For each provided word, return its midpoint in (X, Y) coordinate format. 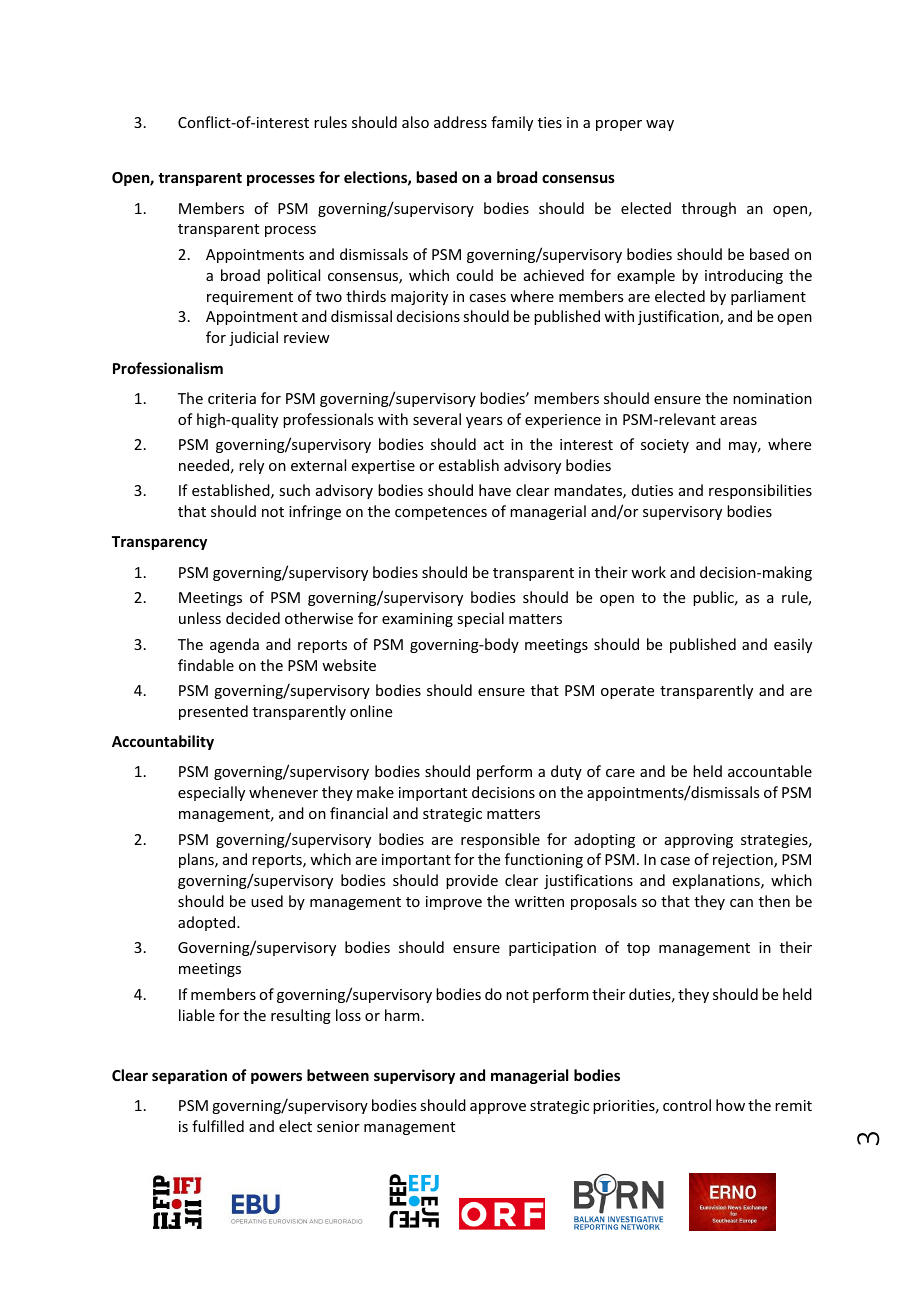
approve (498, 1108)
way (660, 125)
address (460, 122)
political (293, 276)
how (730, 1105)
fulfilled (218, 1126)
